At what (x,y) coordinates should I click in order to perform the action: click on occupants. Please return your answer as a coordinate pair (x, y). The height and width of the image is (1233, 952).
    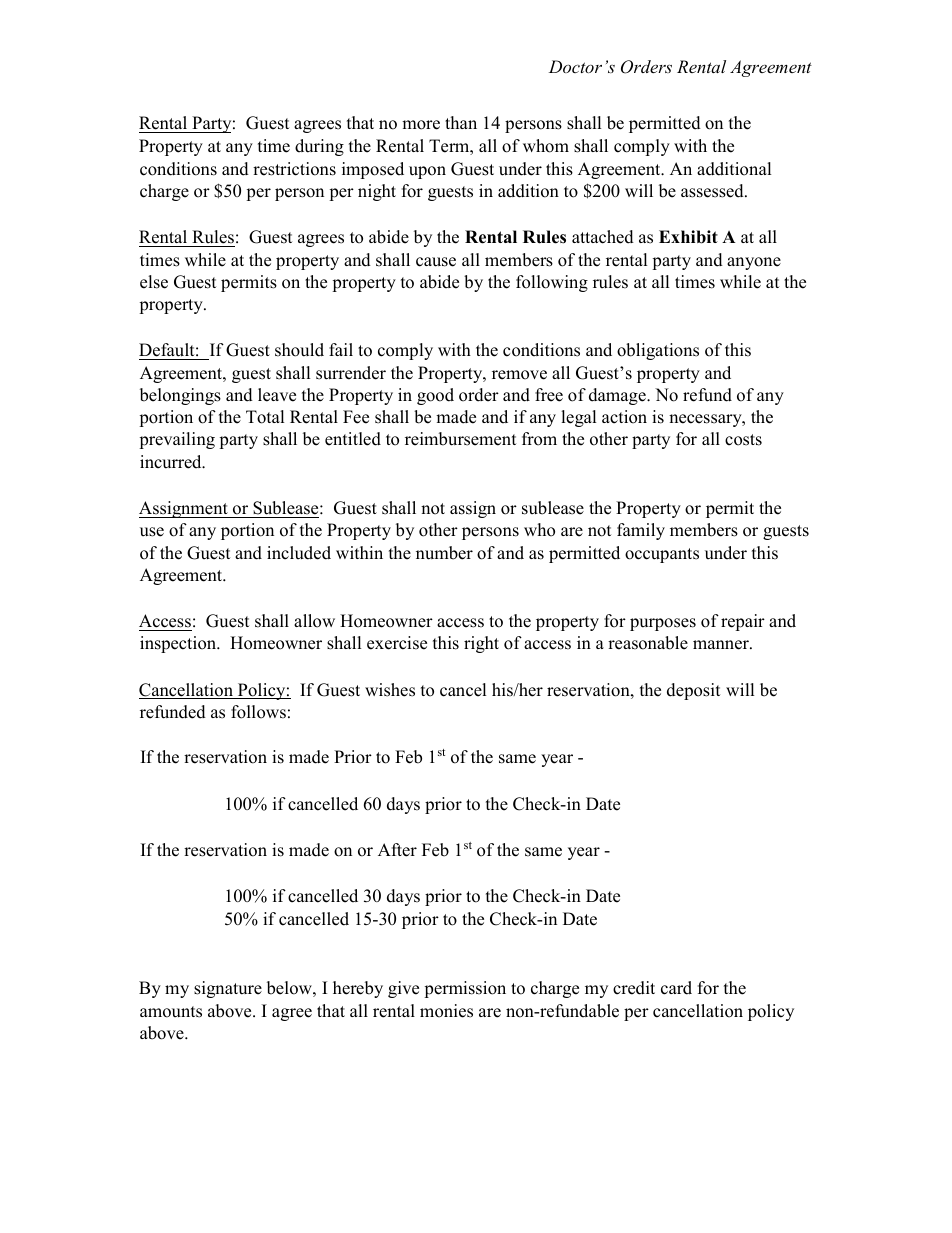
    Looking at the image, I should click on (662, 555).
